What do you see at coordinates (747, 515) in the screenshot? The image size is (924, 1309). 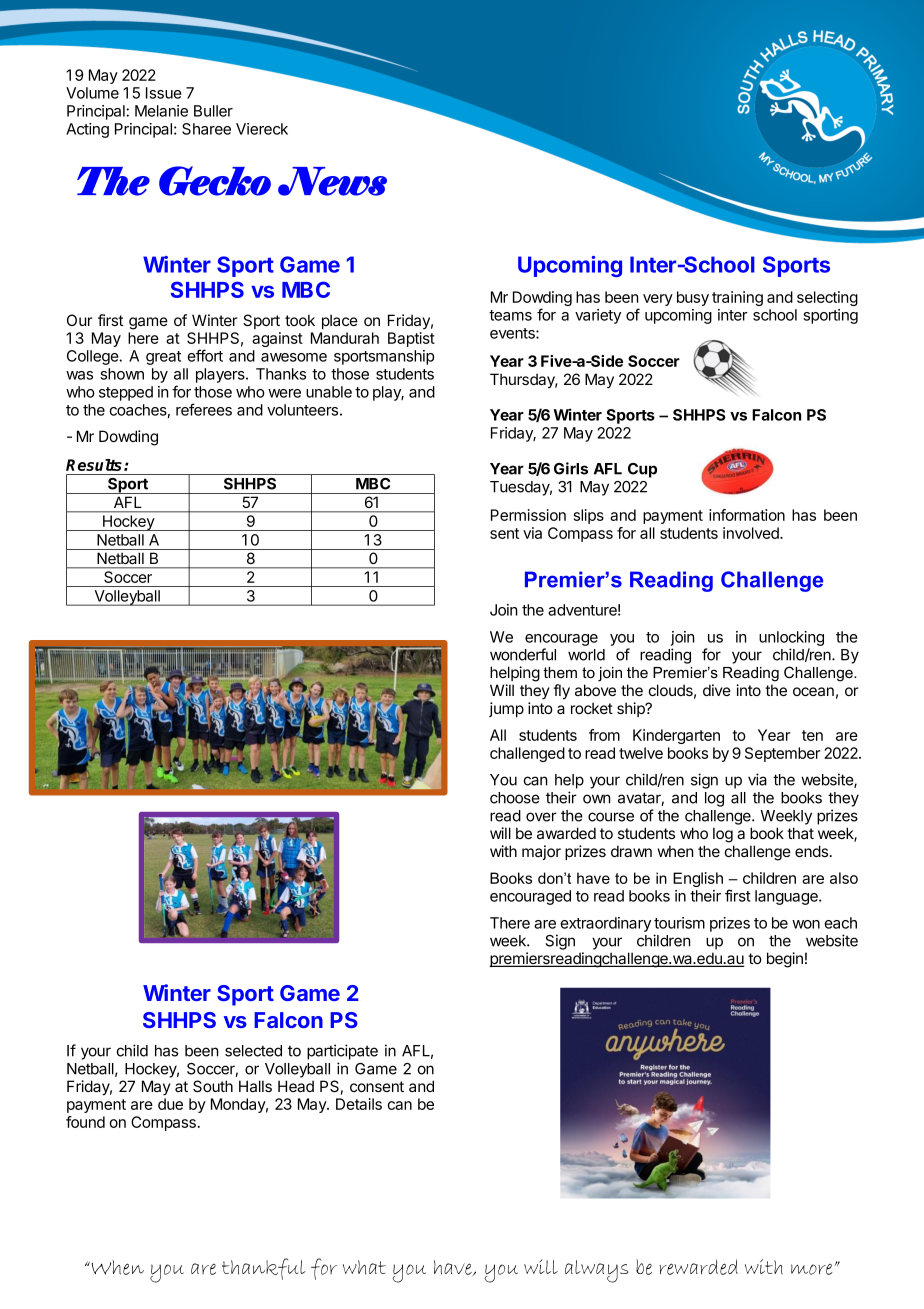 I see `information` at bounding box center [747, 515].
